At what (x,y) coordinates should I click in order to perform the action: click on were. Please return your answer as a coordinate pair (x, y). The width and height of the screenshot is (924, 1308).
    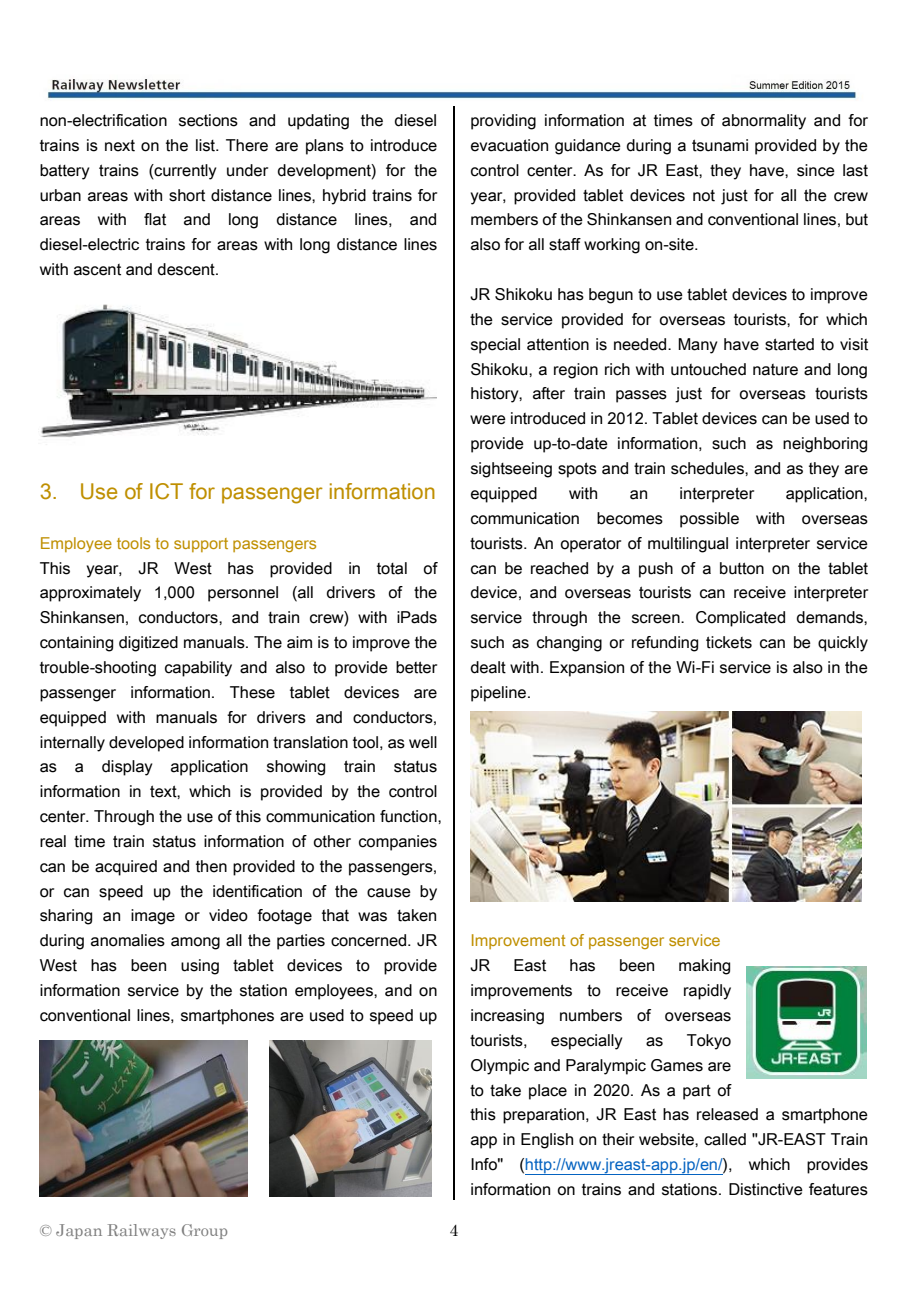
    Looking at the image, I should click on (488, 420).
